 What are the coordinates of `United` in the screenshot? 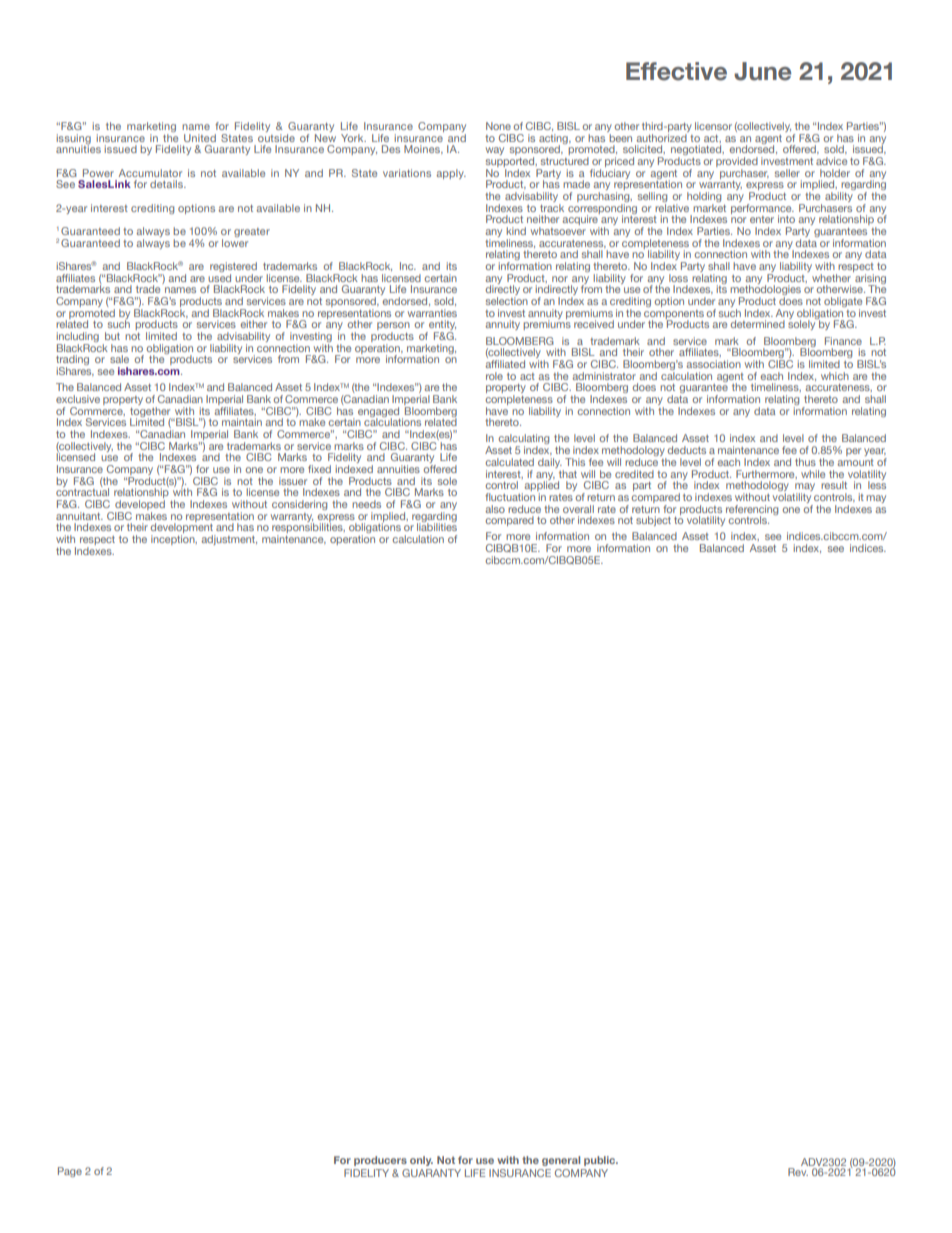 It's located at (200, 138).
